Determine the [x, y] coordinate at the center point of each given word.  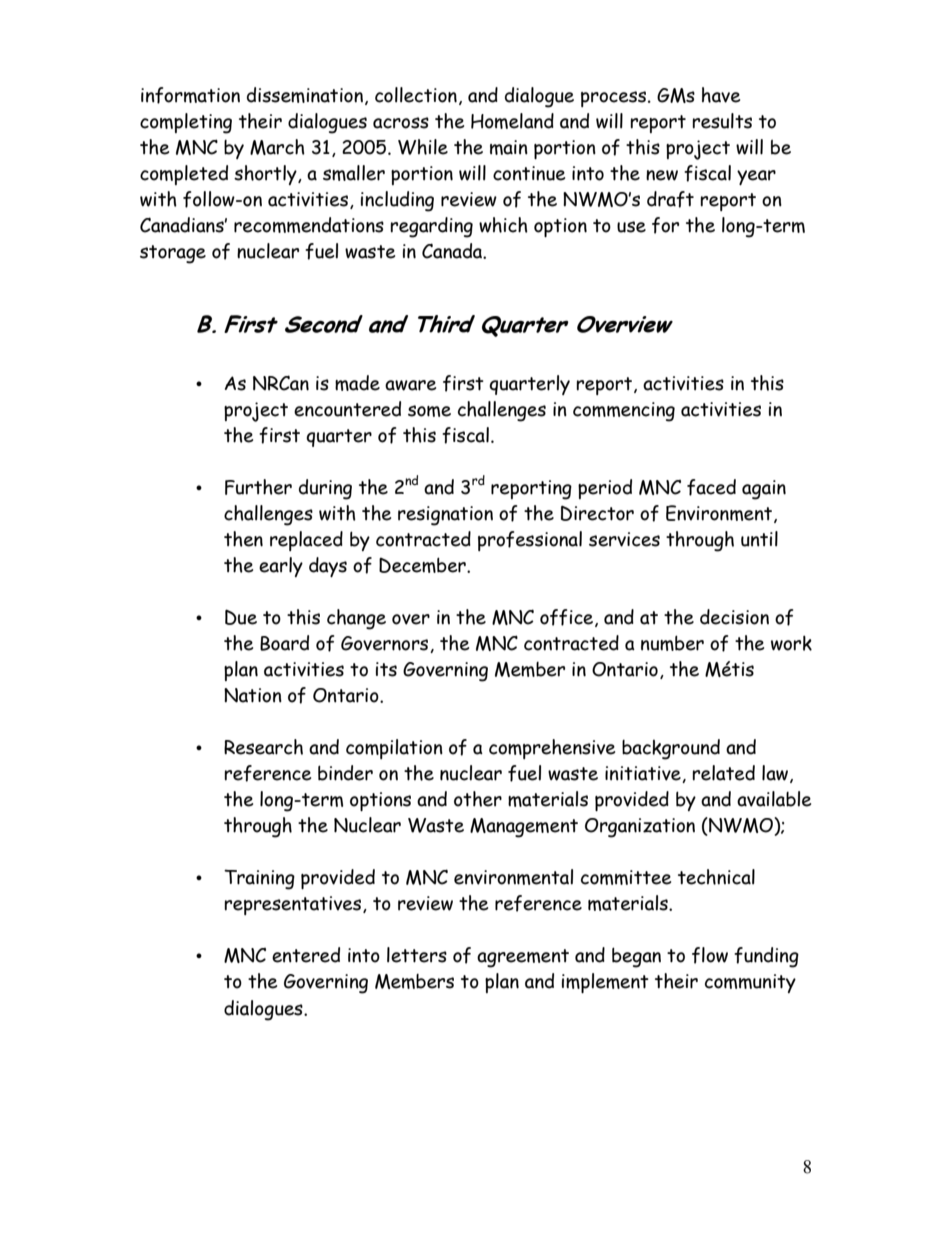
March [277, 147]
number [672, 643]
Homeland [512, 121]
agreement [523, 958]
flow [710, 955]
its [386, 669]
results [722, 121]
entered [306, 955]
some [429, 411]
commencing [624, 412]
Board [284, 643]
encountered [347, 409]
